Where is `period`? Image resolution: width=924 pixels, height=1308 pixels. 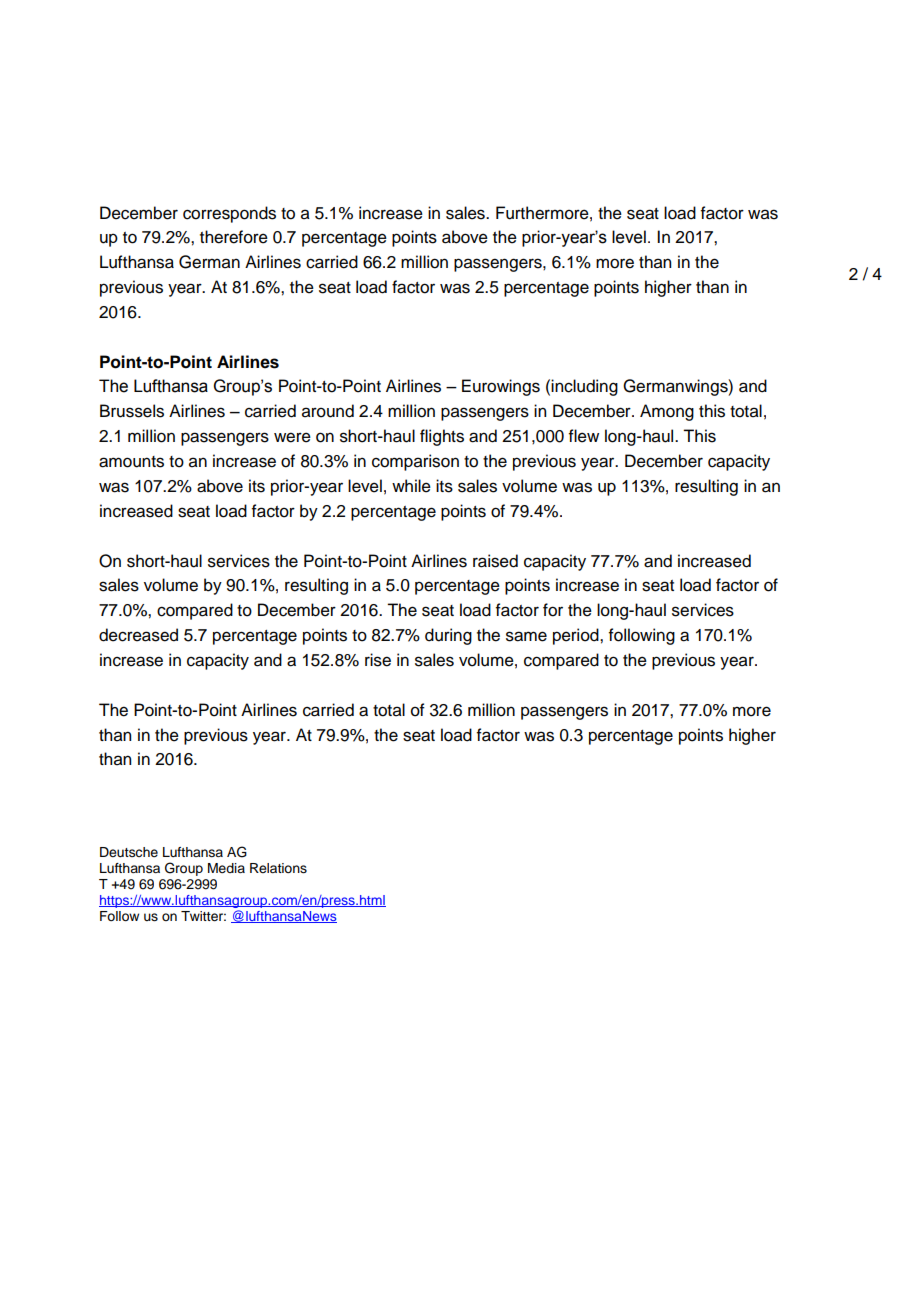
period is located at coordinates (577, 636).
